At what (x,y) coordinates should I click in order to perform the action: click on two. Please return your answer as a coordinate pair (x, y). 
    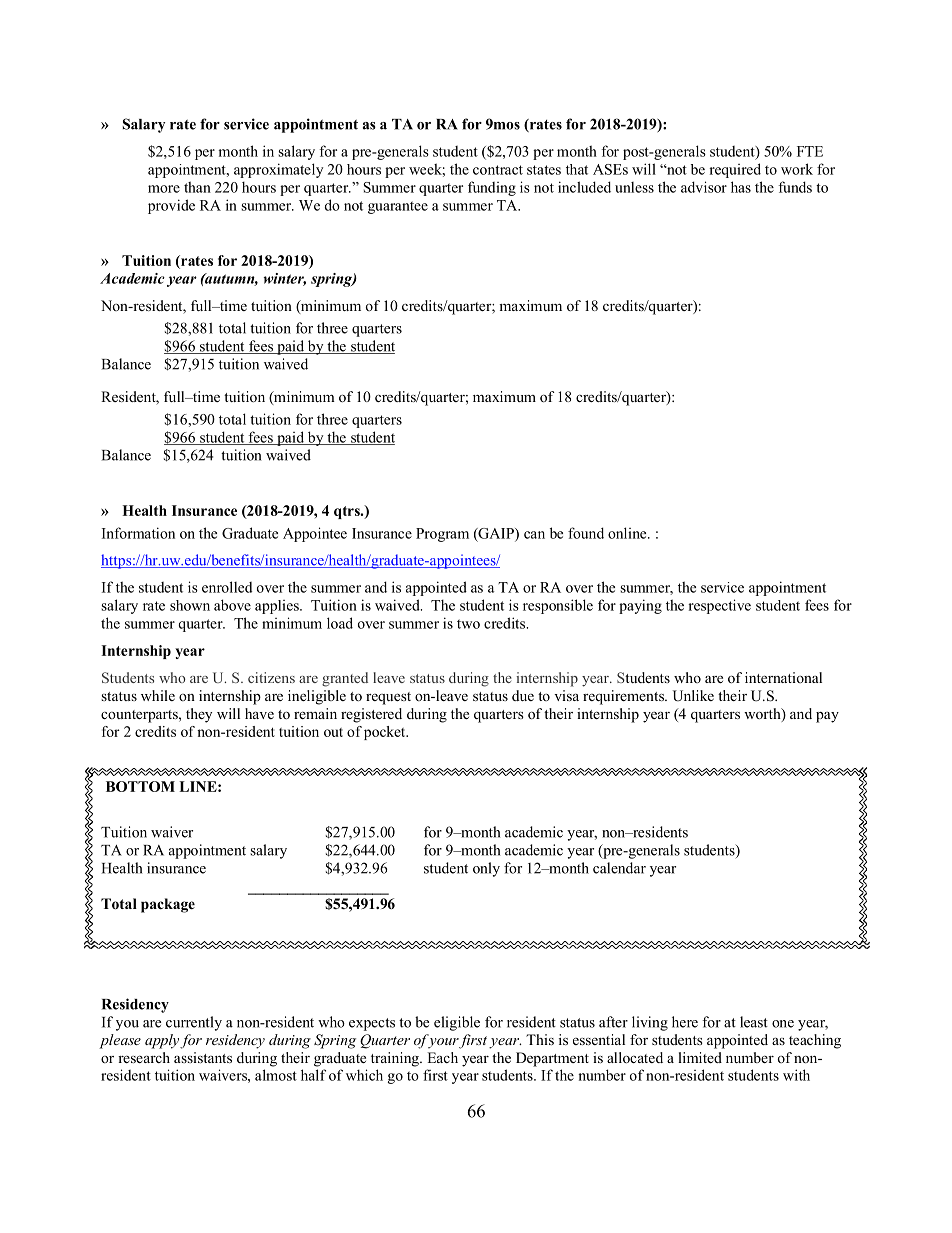
    Looking at the image, I should click on (468, 624).
